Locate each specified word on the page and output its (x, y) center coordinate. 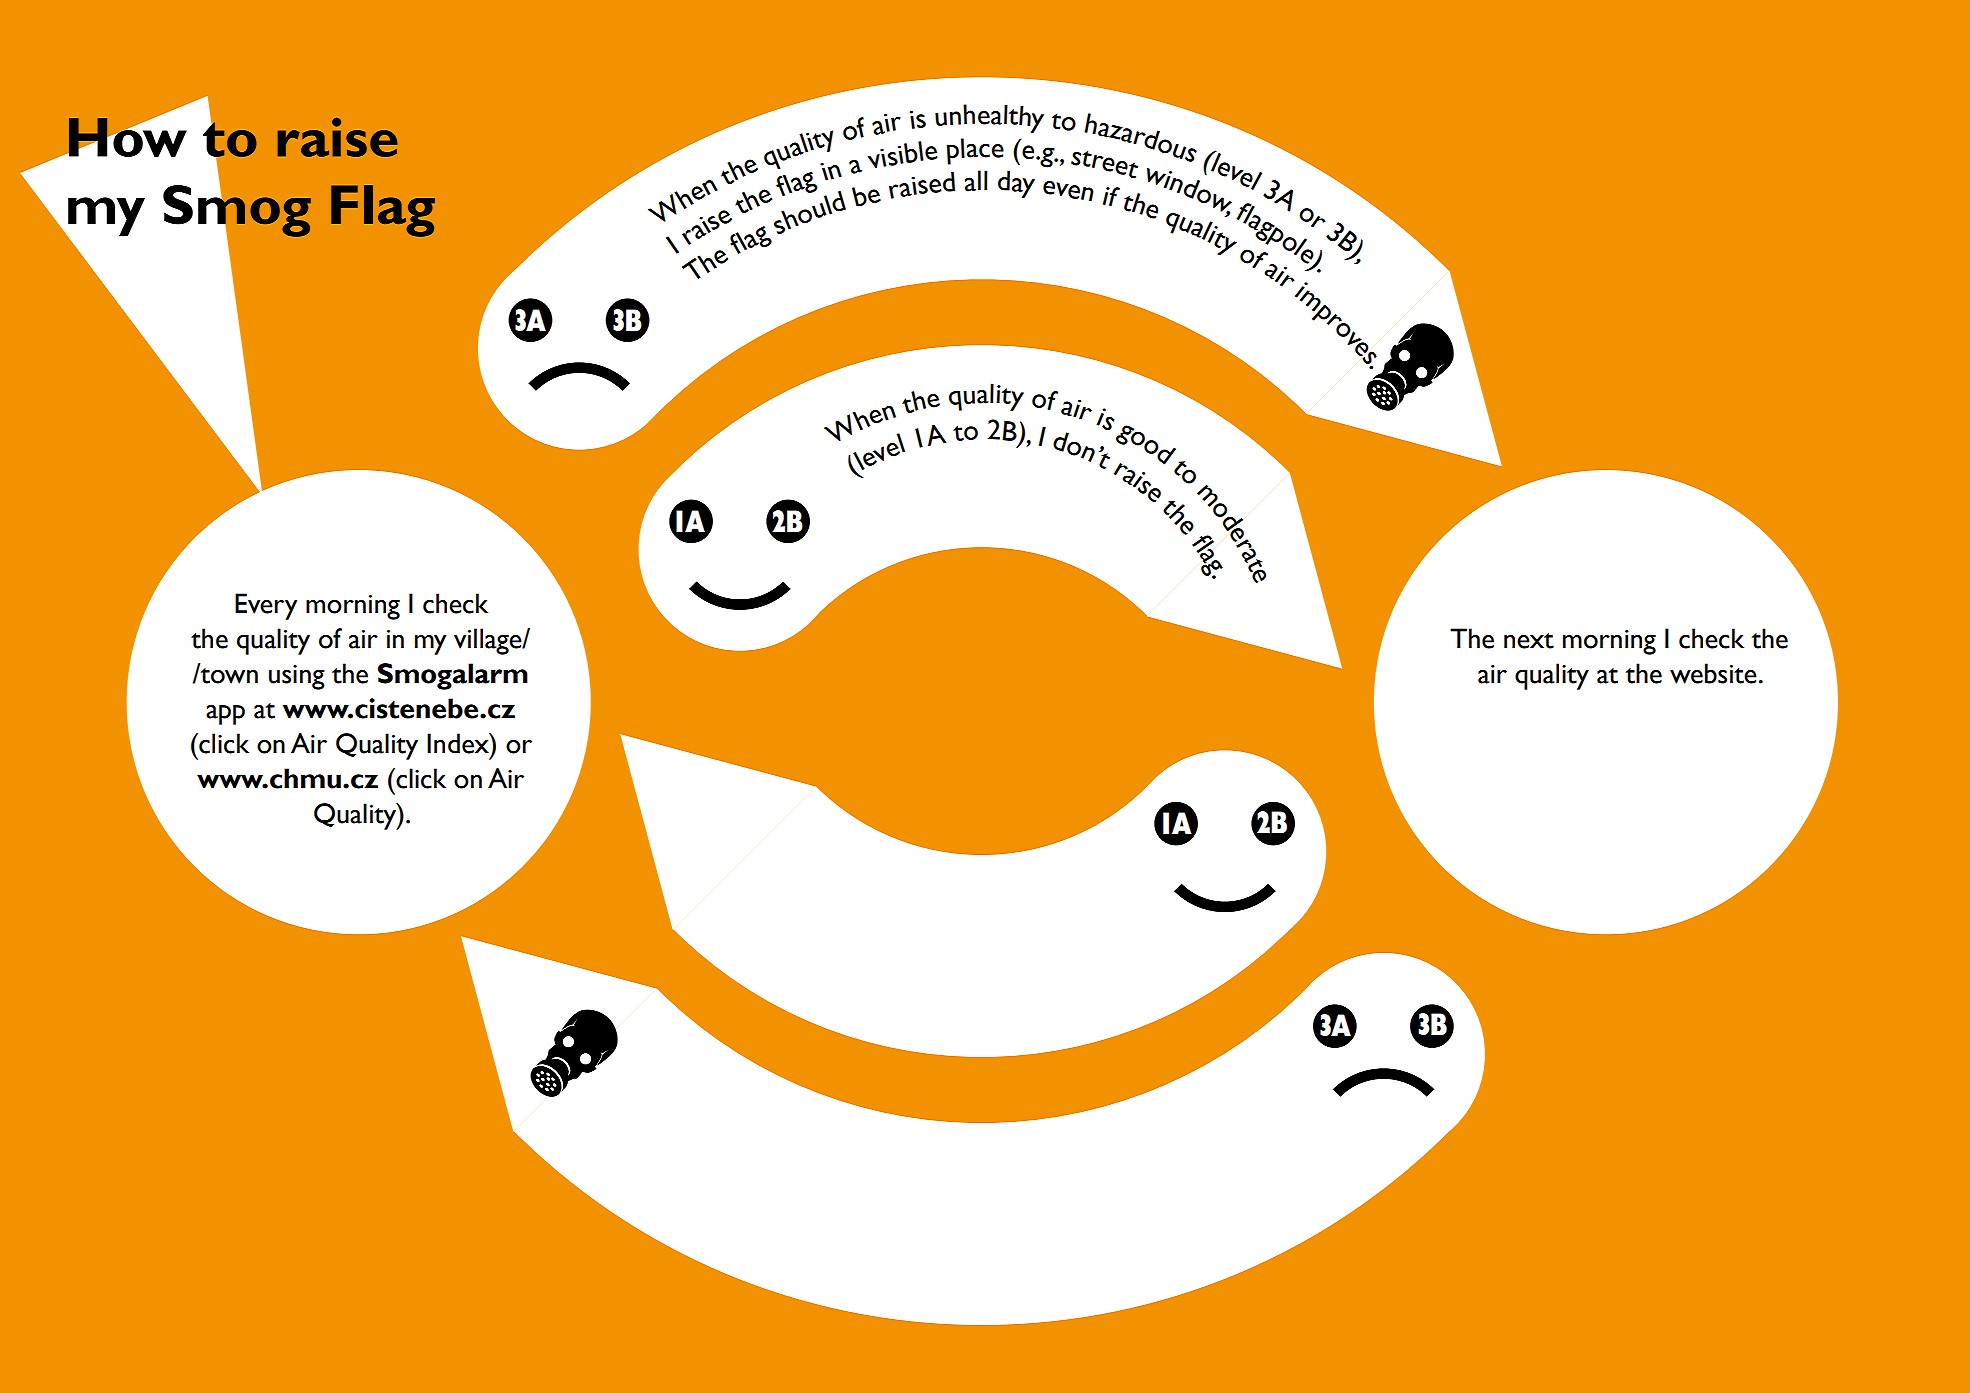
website (1713, 673)
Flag (383, 211)
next (1529, 641)
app (225, 715)
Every (266, 606)
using (297, 677)
